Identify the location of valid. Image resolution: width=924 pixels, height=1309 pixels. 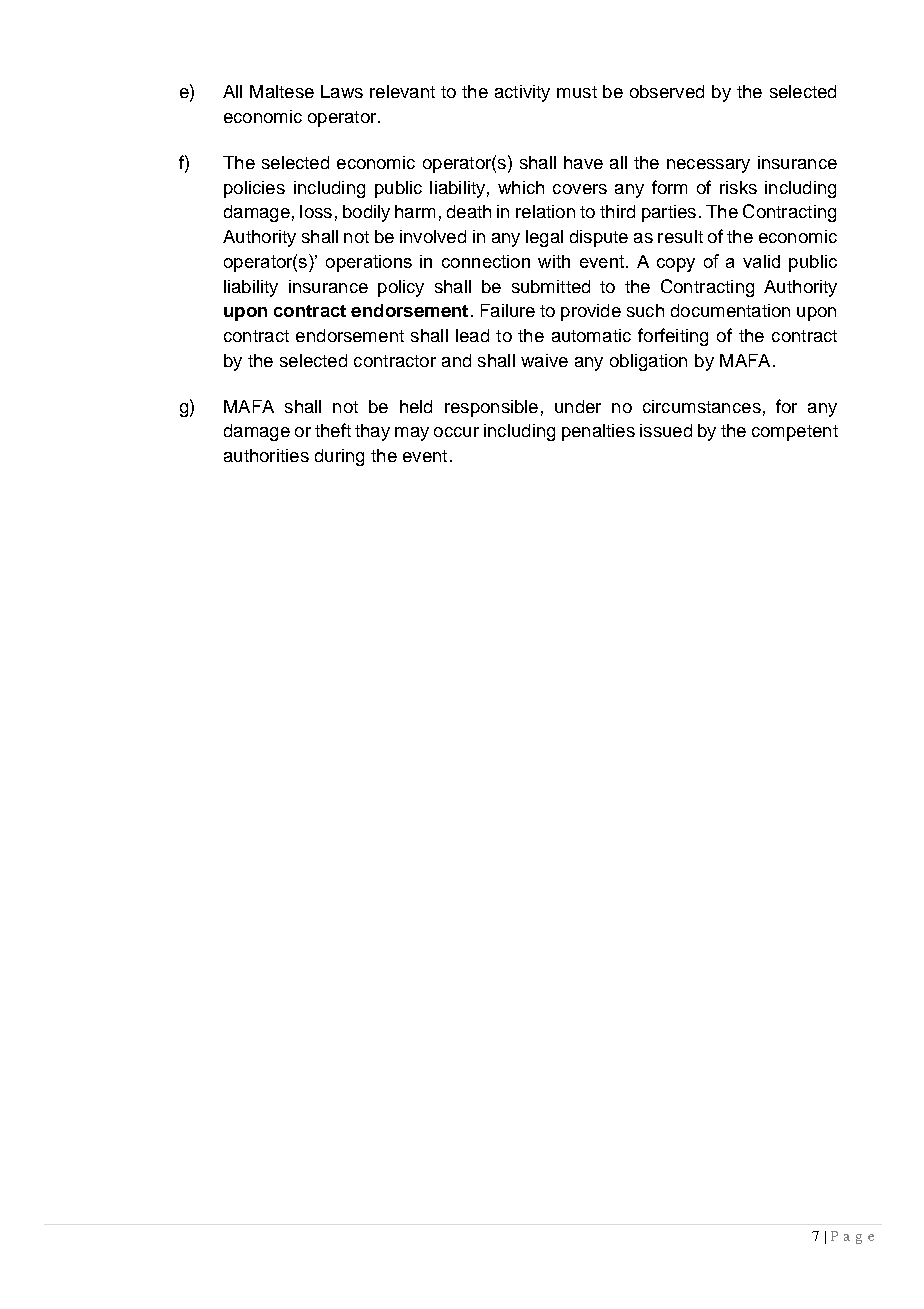
(761, 261).
